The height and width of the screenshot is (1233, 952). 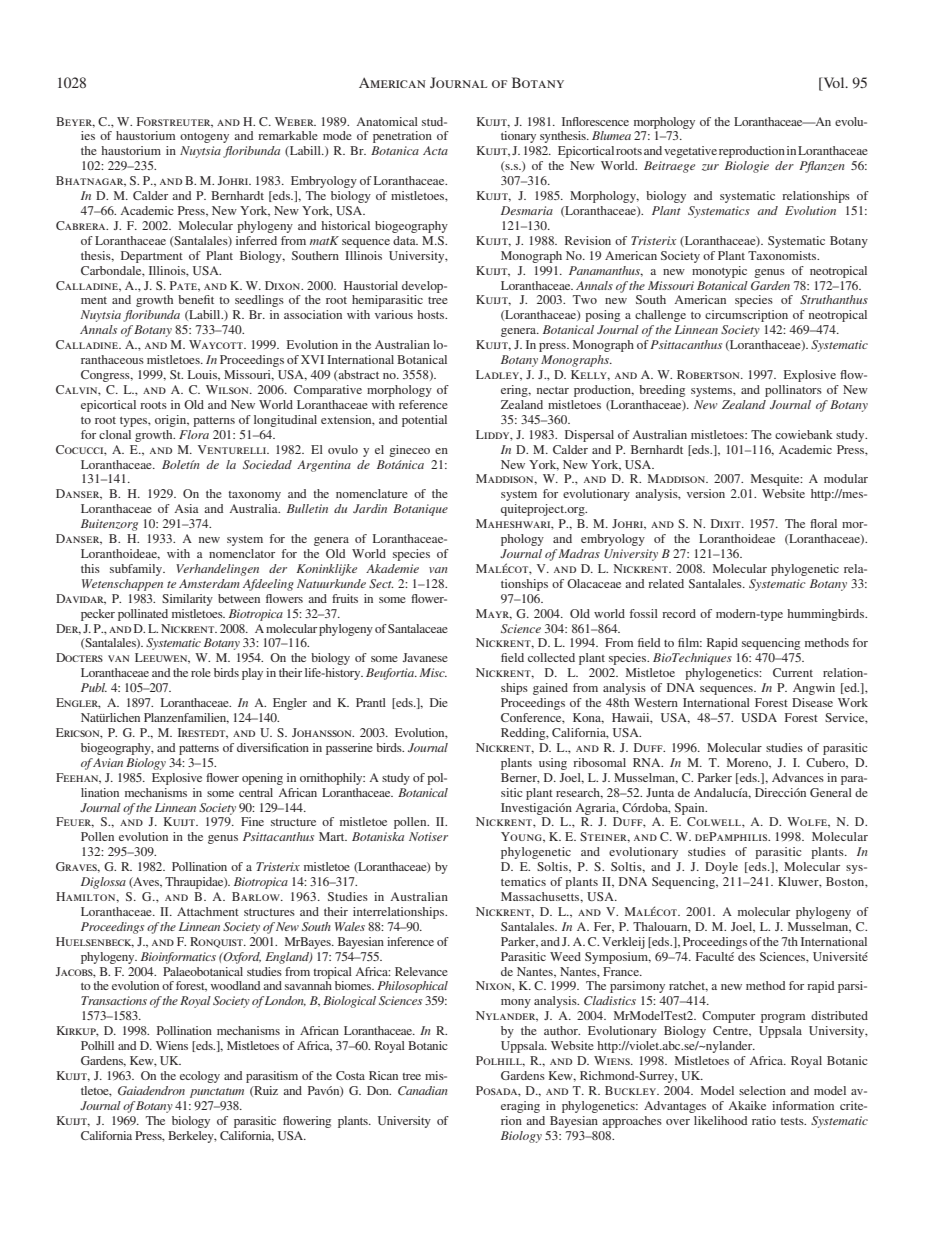 I want to click on potential, so click(x=424, y=421).
